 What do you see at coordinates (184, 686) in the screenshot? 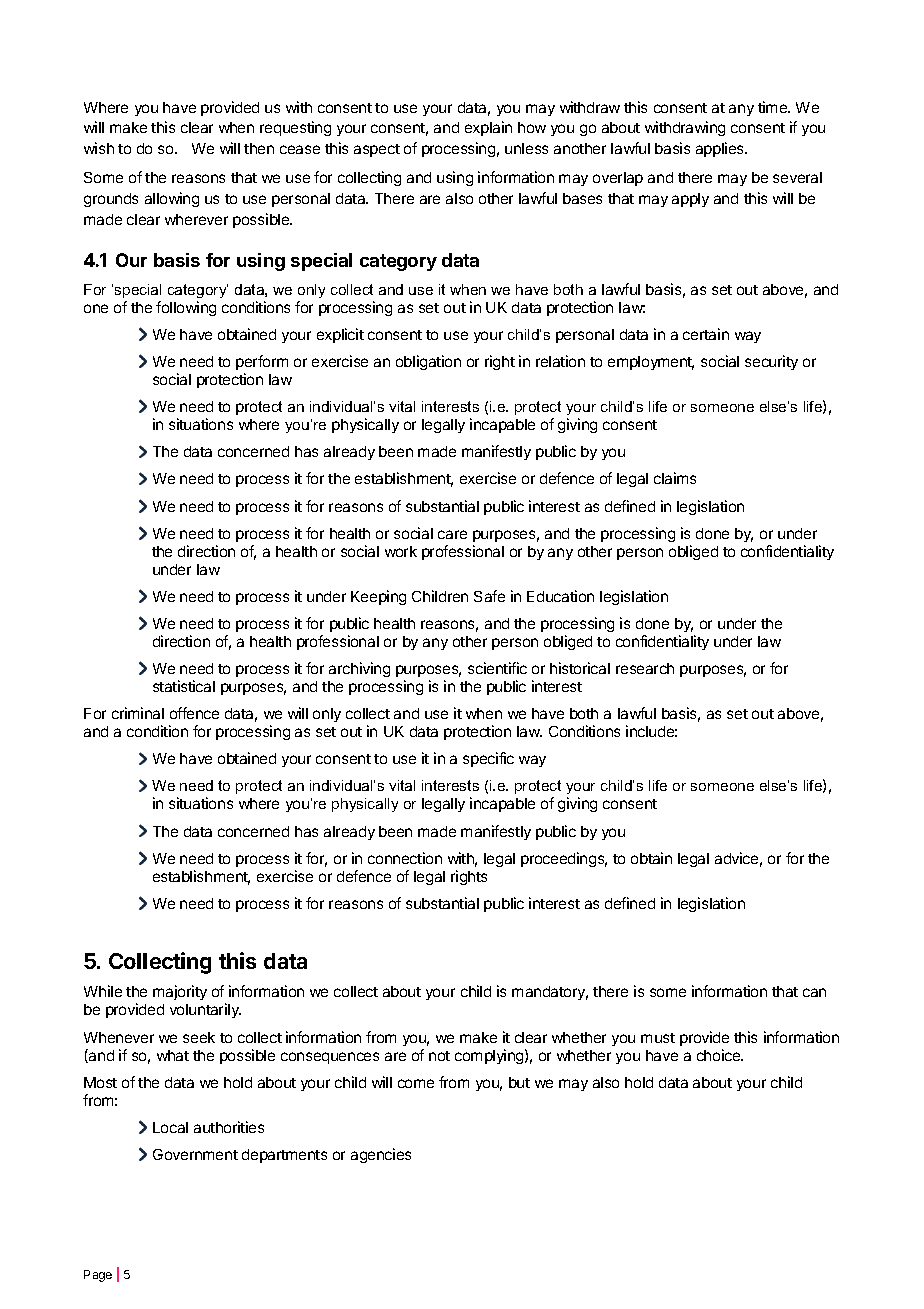
I see `statistical` at bounding box center [184, 686].
